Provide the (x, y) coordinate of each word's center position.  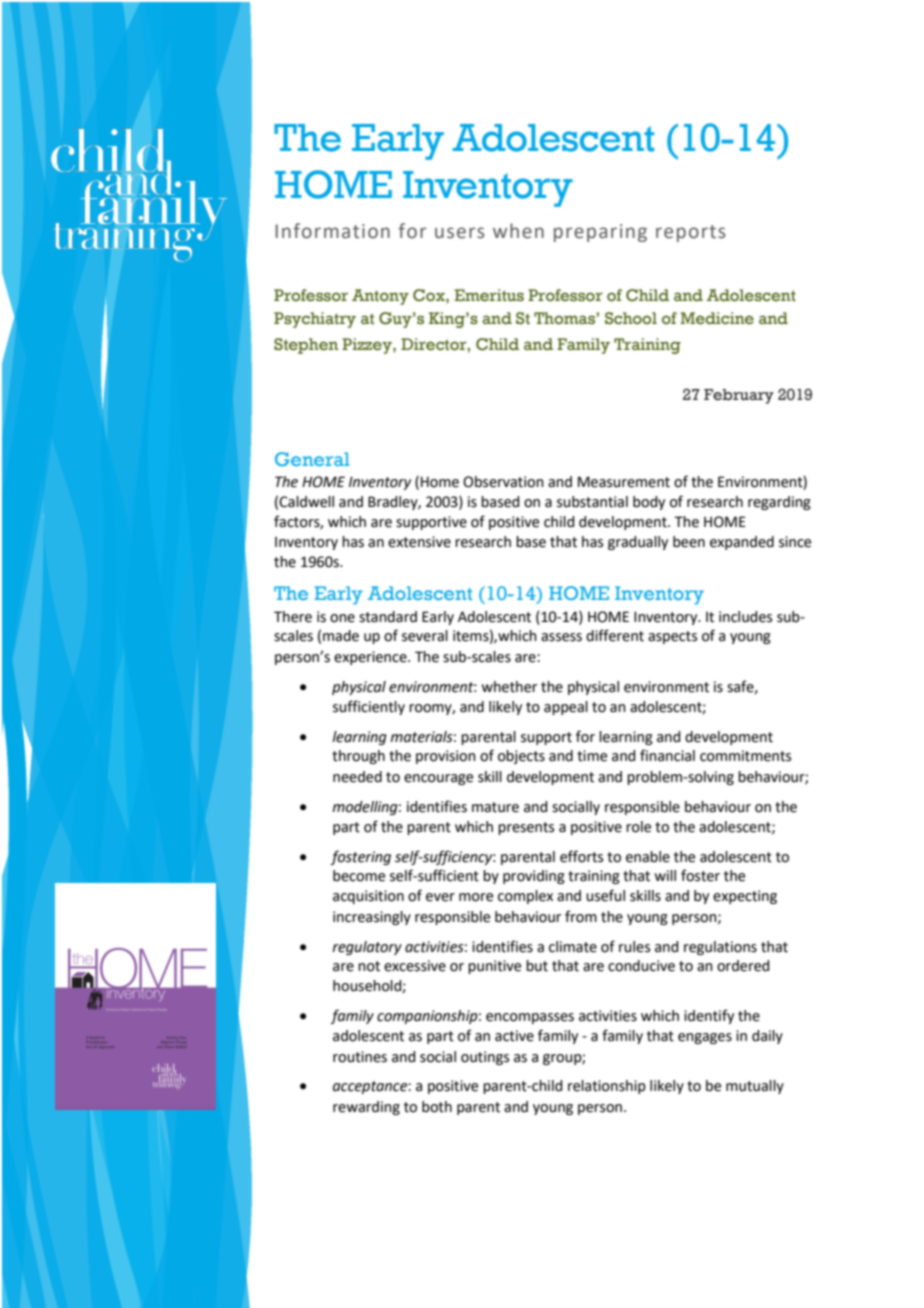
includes (745, 617)
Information (333, 231)
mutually (755, 1087)
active (514, 1036)
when (518, 231)
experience (371, 658)
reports (691, 233)
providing (534, 877)
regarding (779, 503)
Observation (503, 482)
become (359, 876)
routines (360, 1057)
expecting (745, 897)
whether (509, 687)
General (312, 459)
